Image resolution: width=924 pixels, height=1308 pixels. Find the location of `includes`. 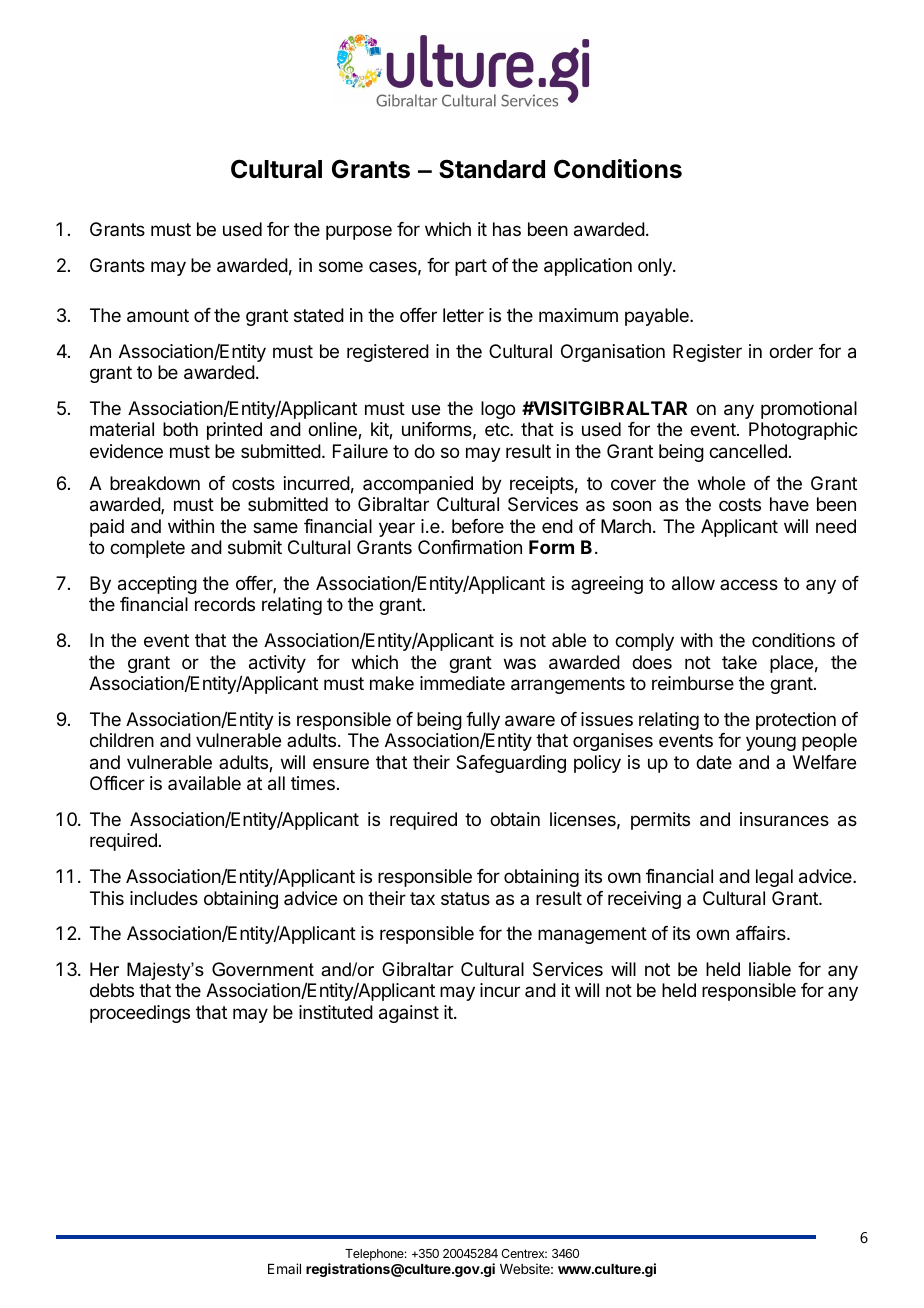

includes is located at coordinates (164, 898).
